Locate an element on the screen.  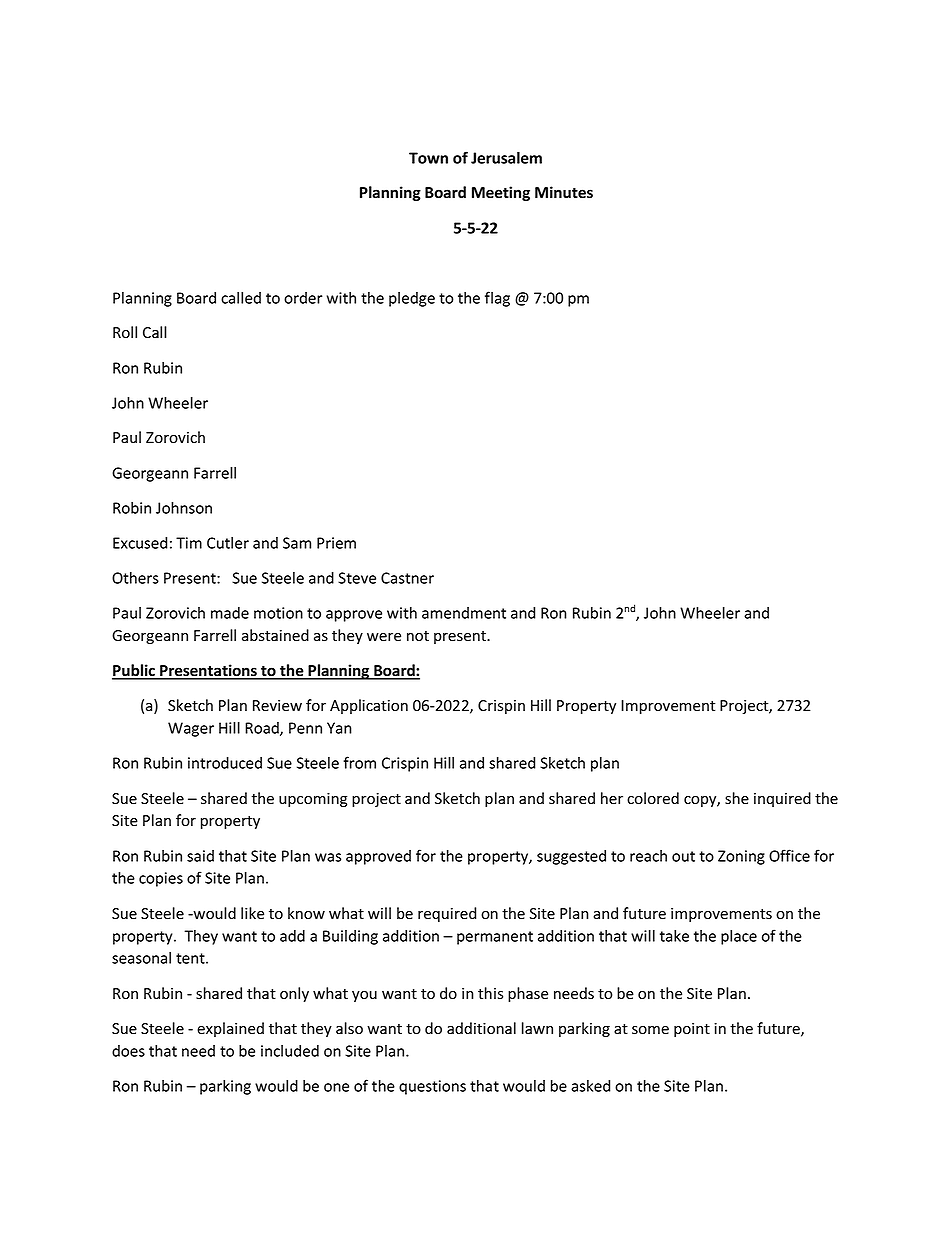
out is located at coordinates (683, 856).
